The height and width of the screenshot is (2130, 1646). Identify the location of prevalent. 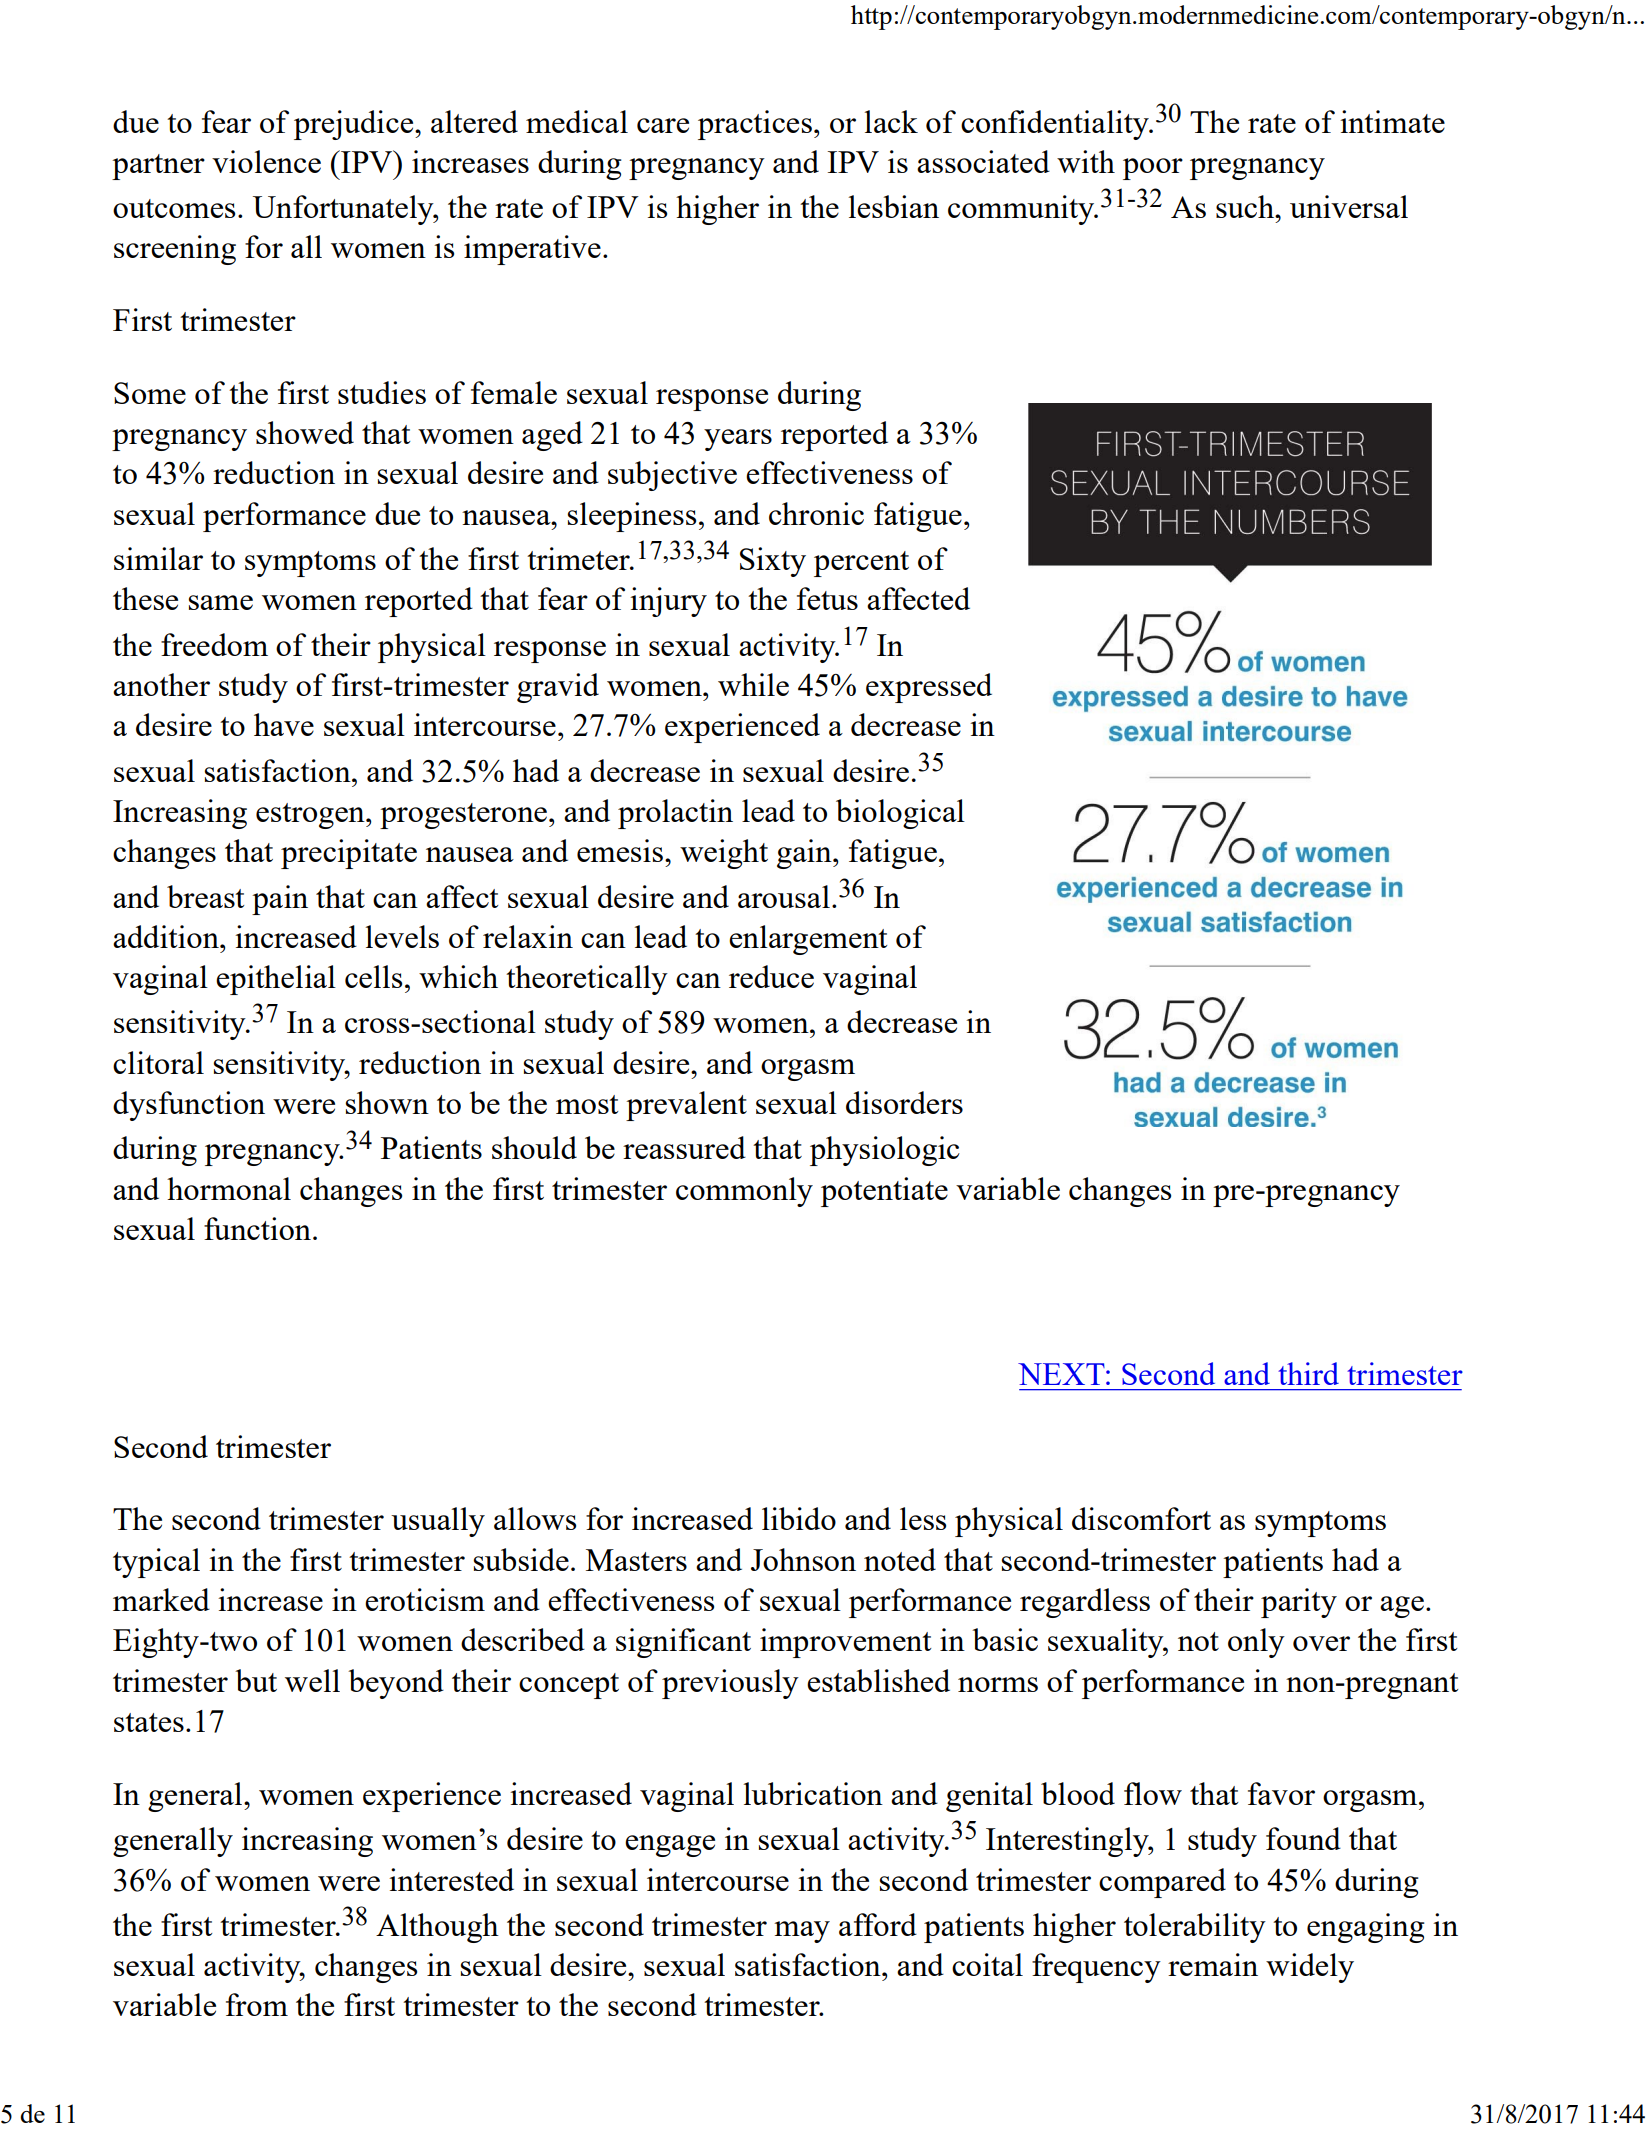
(686, 1106).
